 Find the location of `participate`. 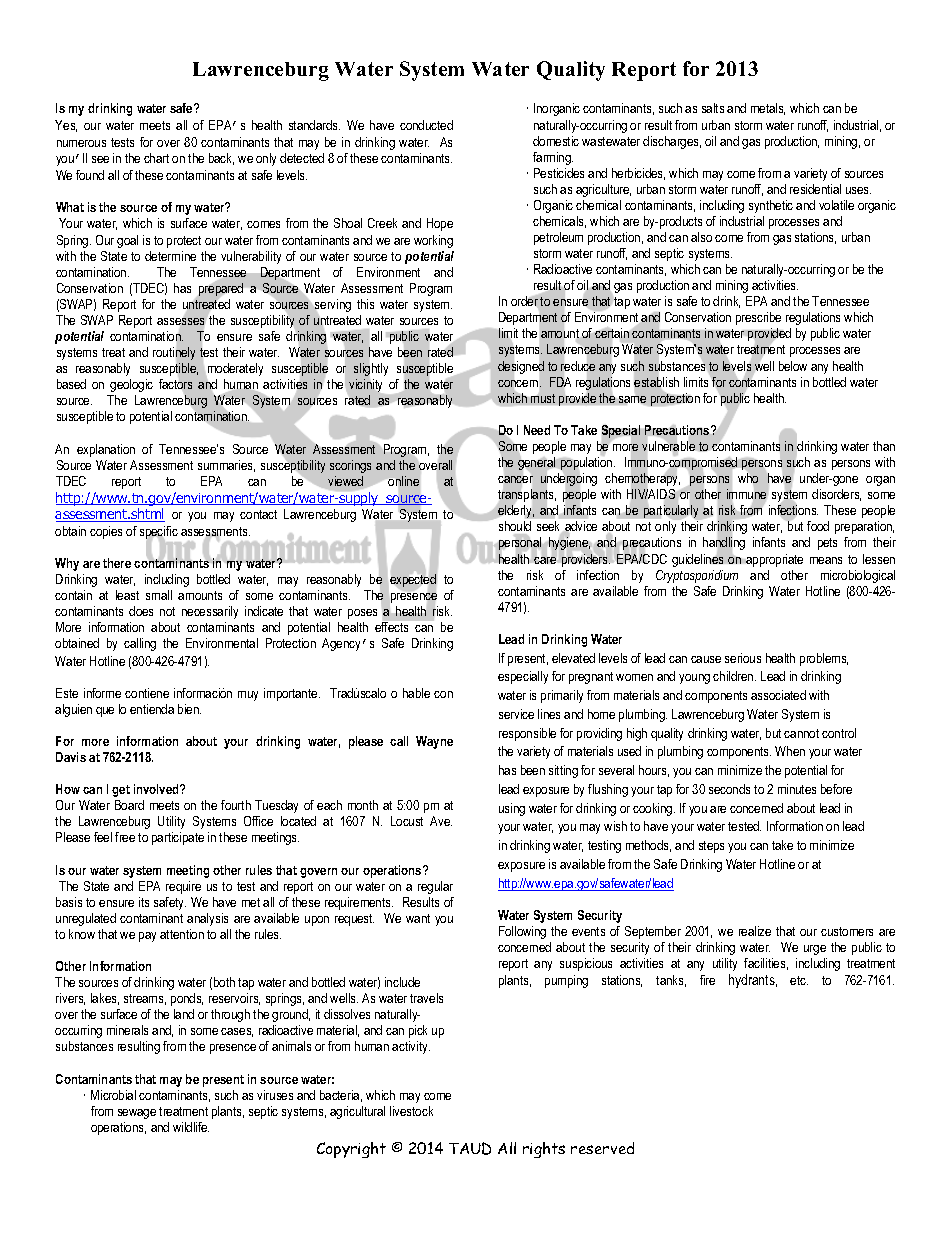

participate is located at coordinates (178, 838).
